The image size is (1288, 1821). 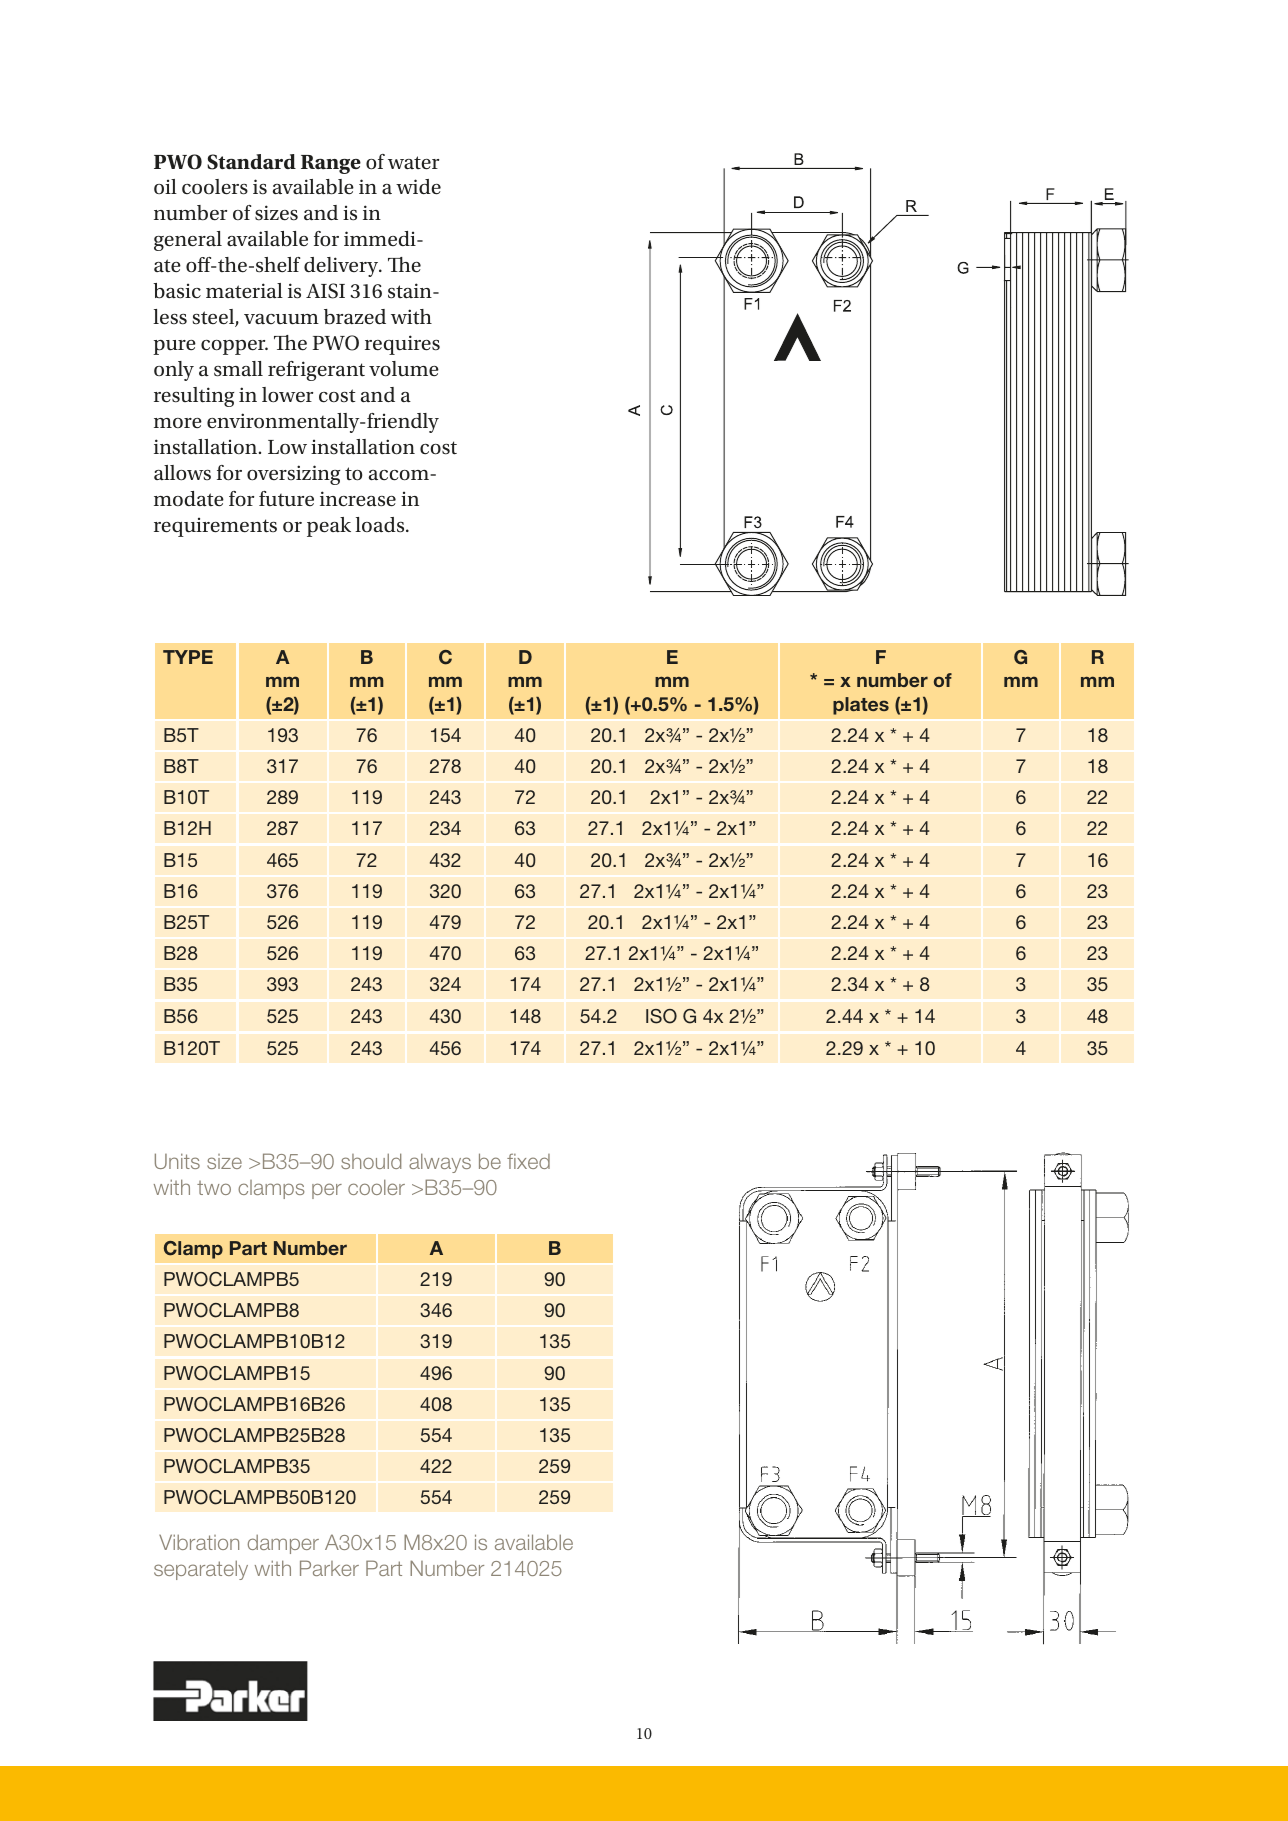 What do you see at coordinates (283, 1544) in the screenshot?
I see `damper` at bounding box center [283, 1544].
